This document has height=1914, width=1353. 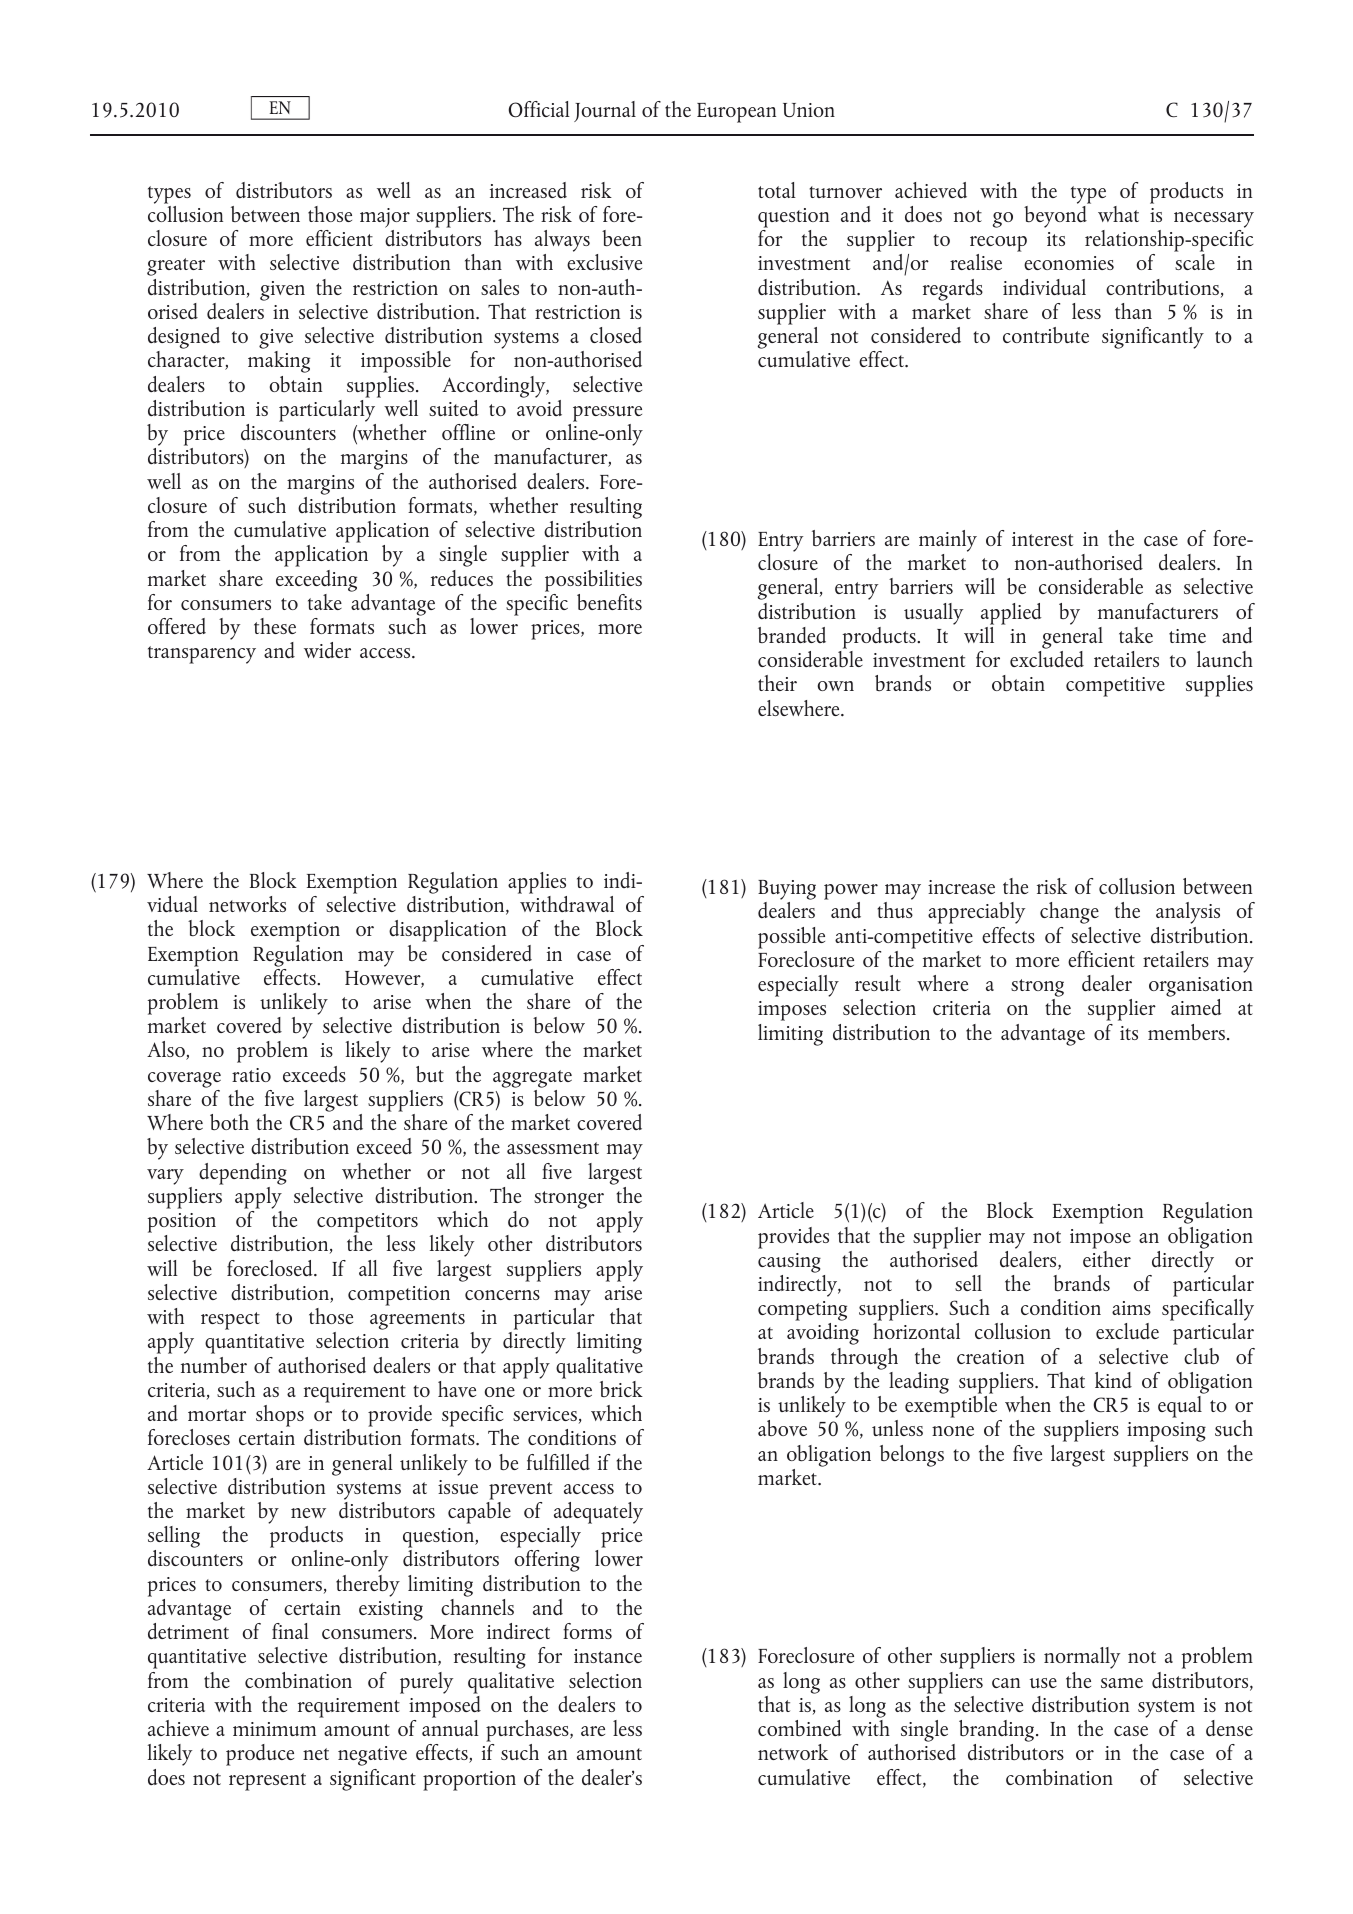 What do you see at coordinates (385, 219) in the document?
I see `major` at bounding box center [385, 219].
